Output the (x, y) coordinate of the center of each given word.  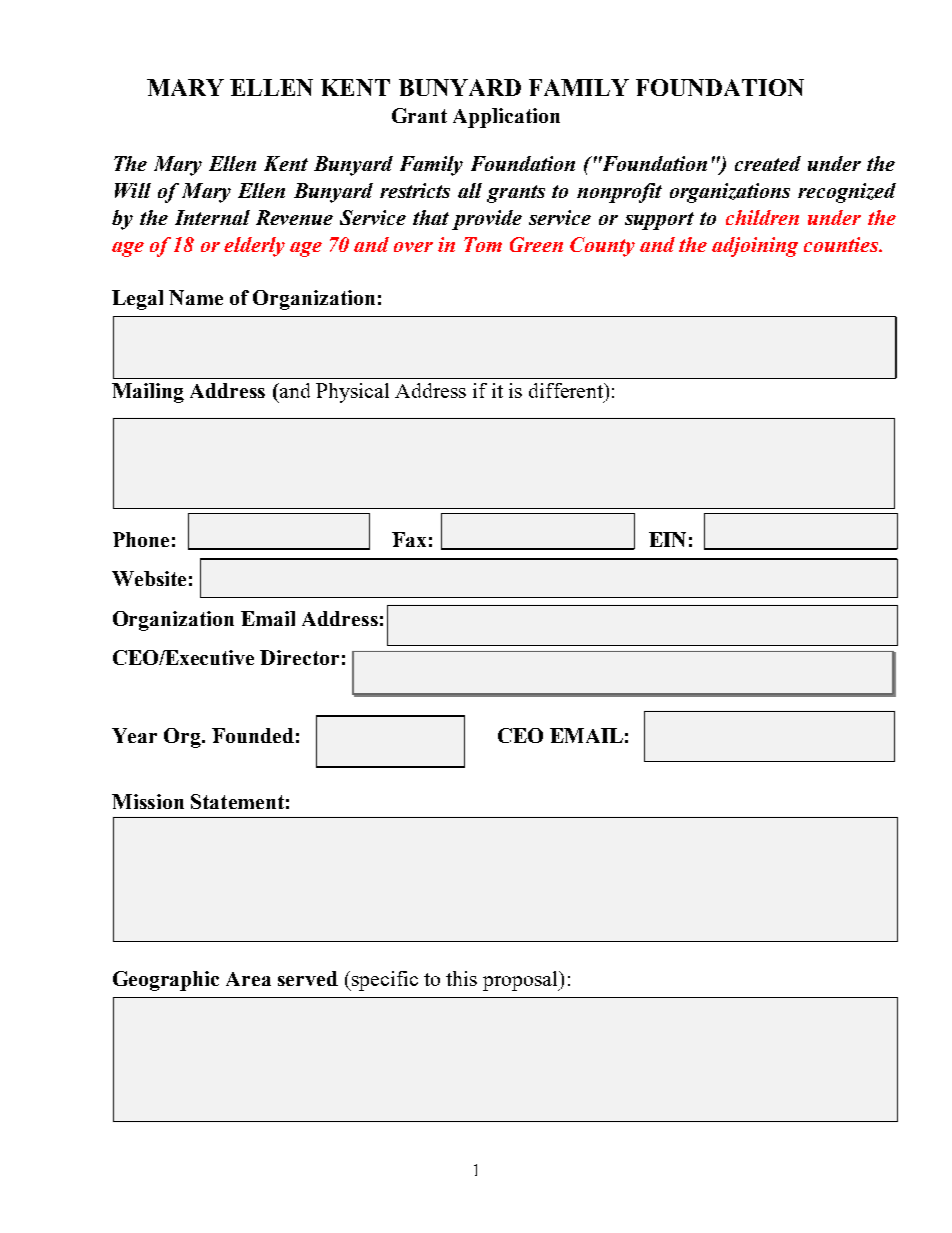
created (768, 163)
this (461, 978)
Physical (352, 393)
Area (248, 979)
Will (133, 190)
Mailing (148, 393)
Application (506, 118)
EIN (667, 539)
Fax (409, 539)
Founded (253, 735)
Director (299, 657)
